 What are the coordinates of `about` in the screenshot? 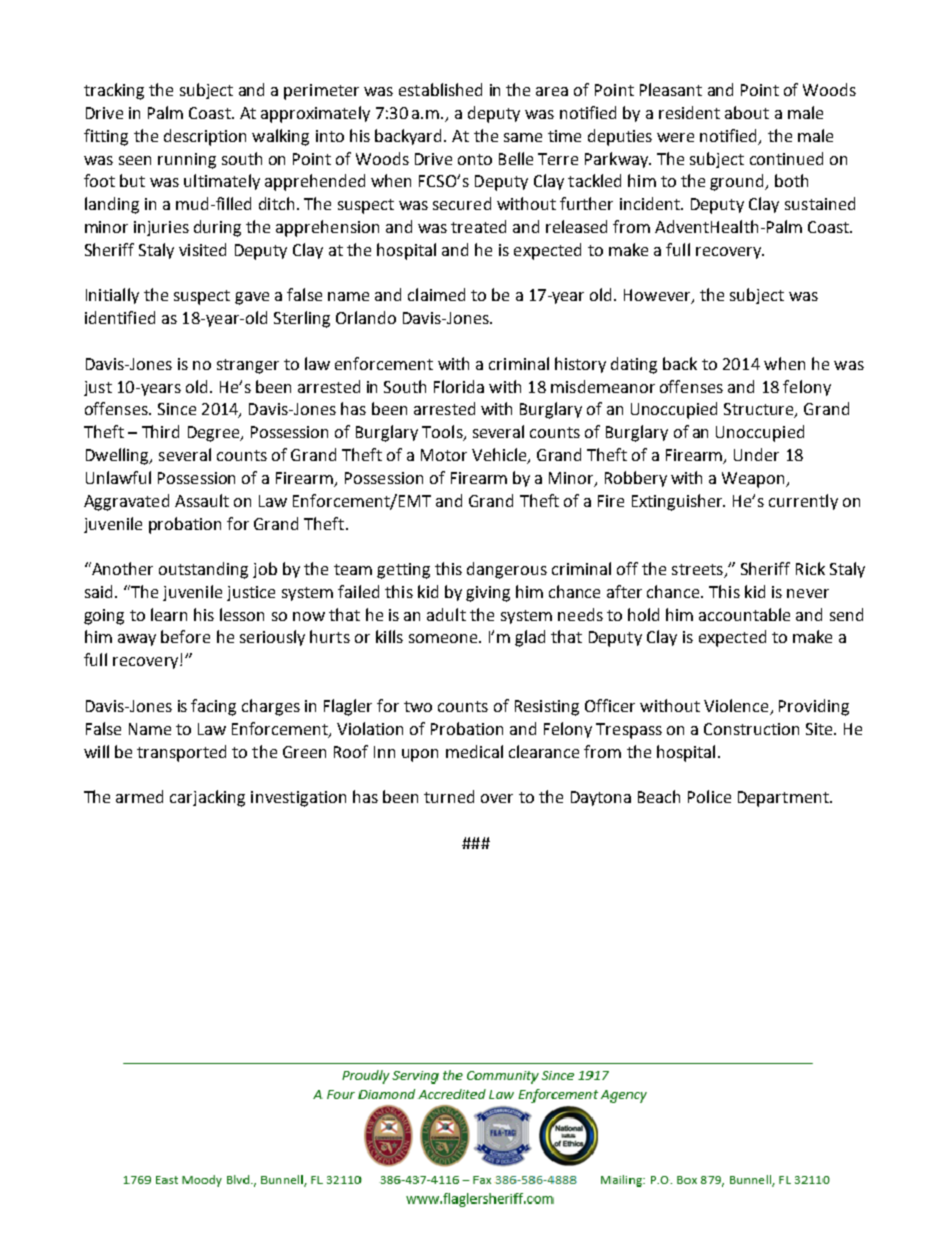 It's located at (747, 112).
